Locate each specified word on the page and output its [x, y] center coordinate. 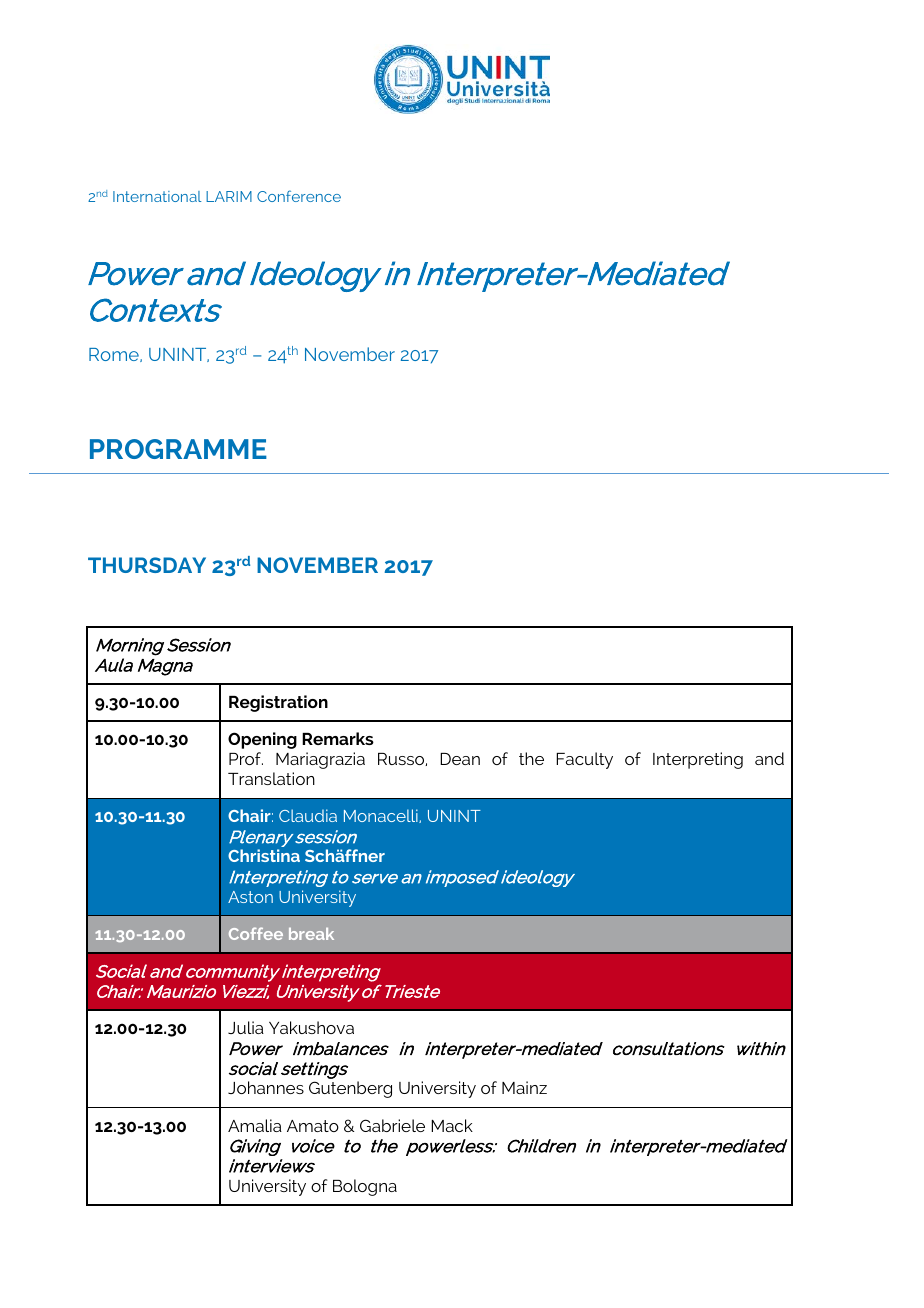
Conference [299, 196]
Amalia [255, 1125]
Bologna [365, 1187]
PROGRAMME [178, 449]
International [157, 196]
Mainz [524, 1087]
